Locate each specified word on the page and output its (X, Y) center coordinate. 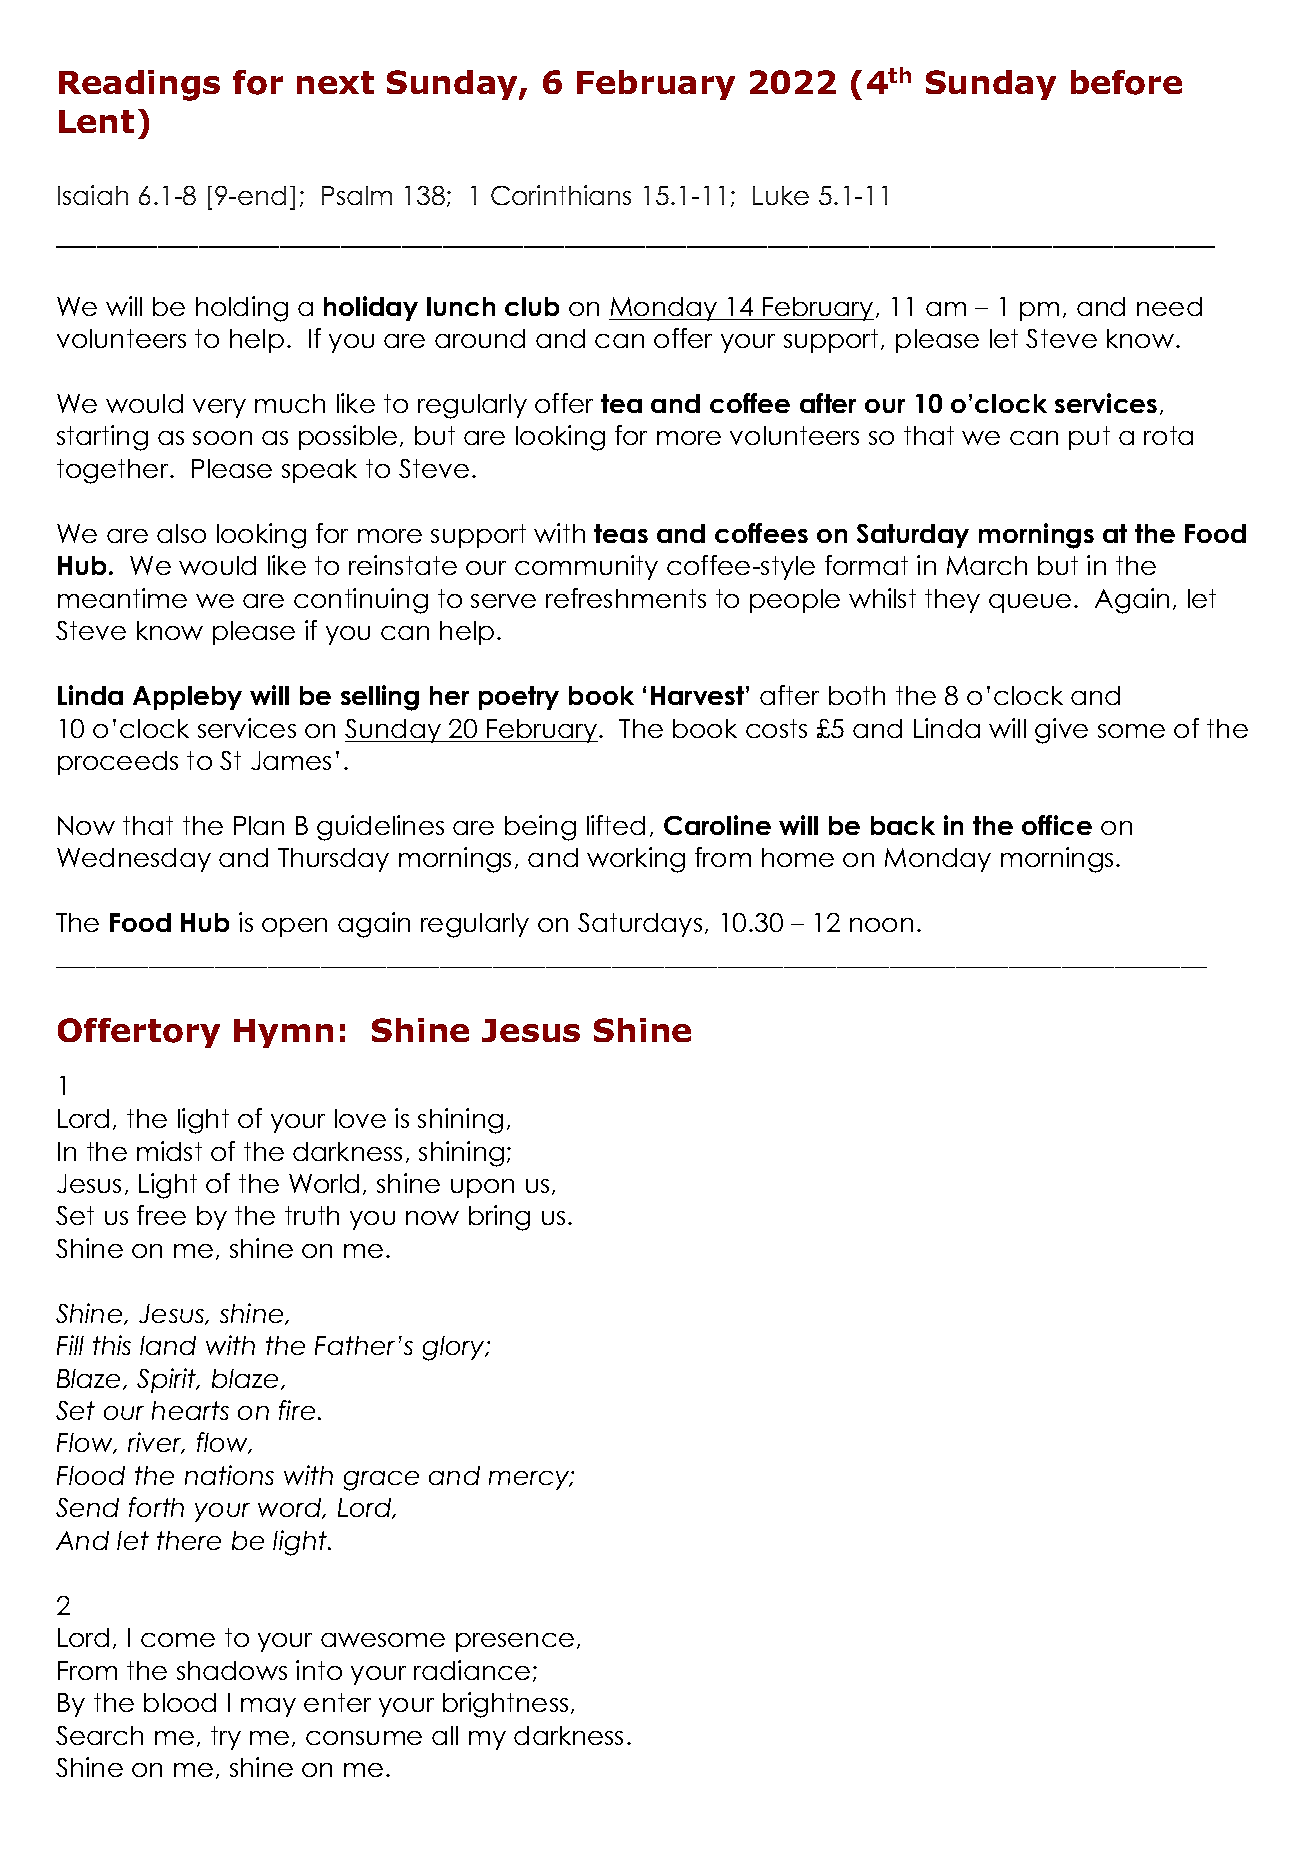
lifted (616, 825)
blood (180, 1702)
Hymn (283, 1033)
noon (881, 925)
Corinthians (561, 195)
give (1061, 731)
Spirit (168, 1380)
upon (482, 1188)
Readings (139, 85)
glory (455, 1348)
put (1089, 438)
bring (499, 1218)
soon (222, 438)
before (1126, 82)
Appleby (187, 698)
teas (621, 533)
